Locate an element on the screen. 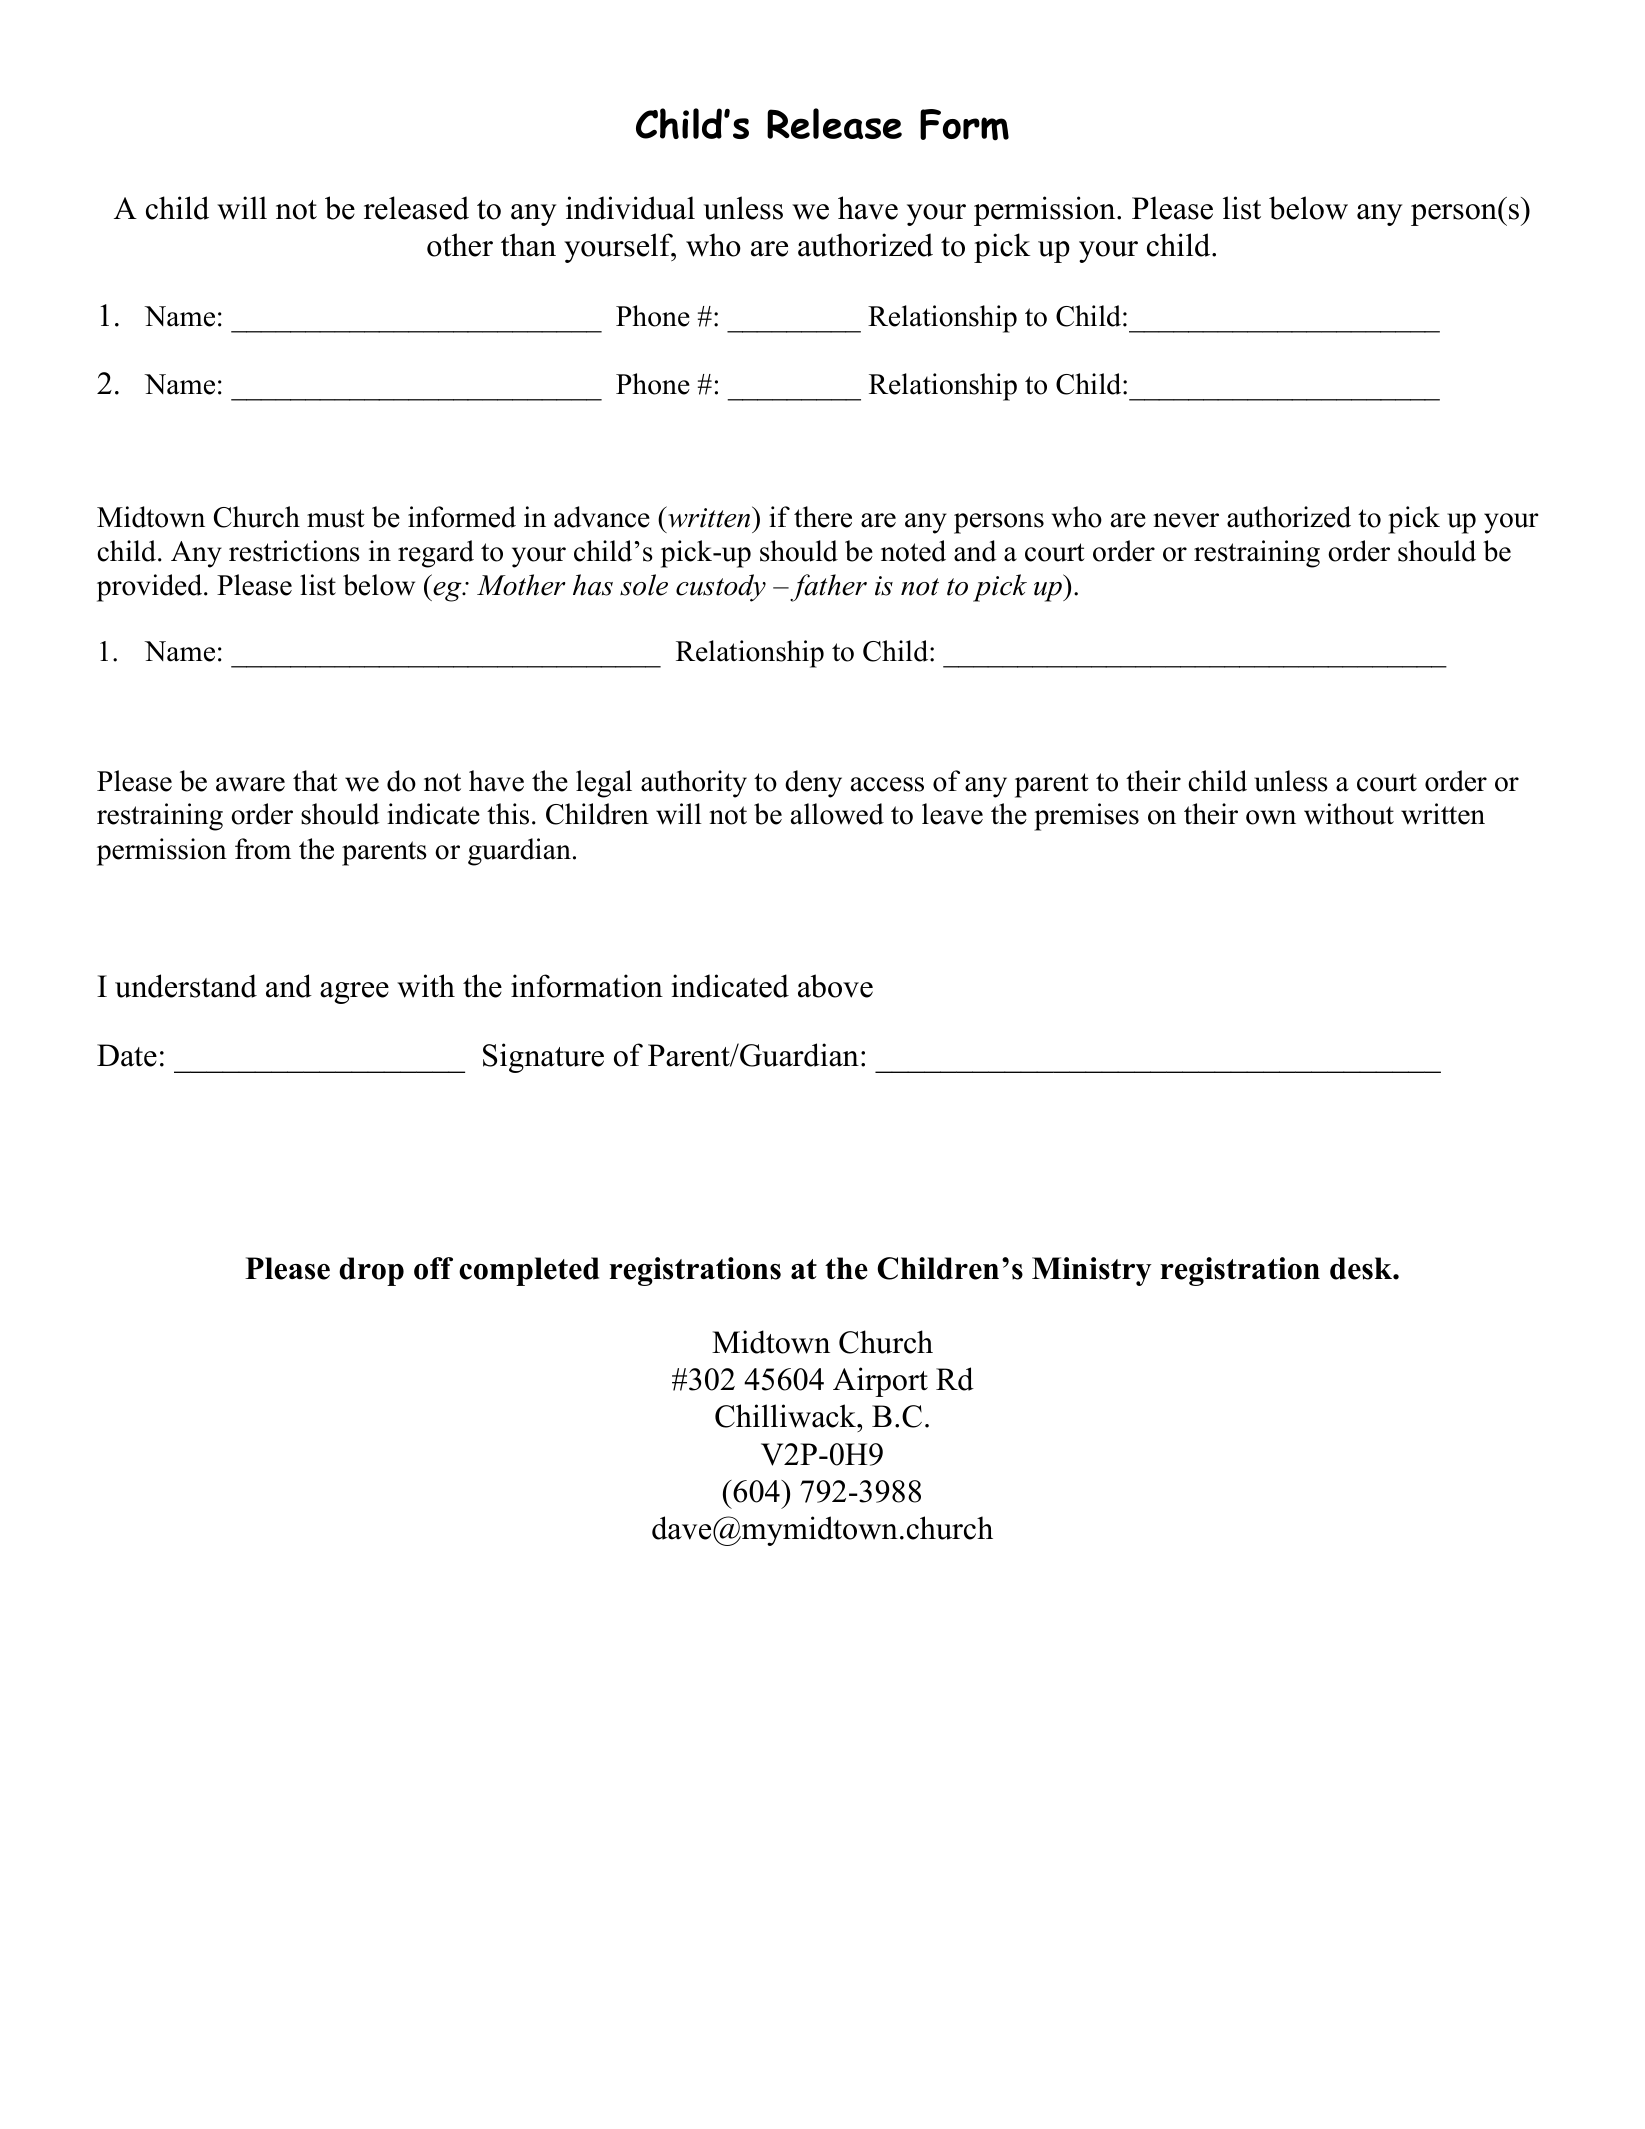 The image size is (1645, 2129). noted is located at coordinates (913, 551).
